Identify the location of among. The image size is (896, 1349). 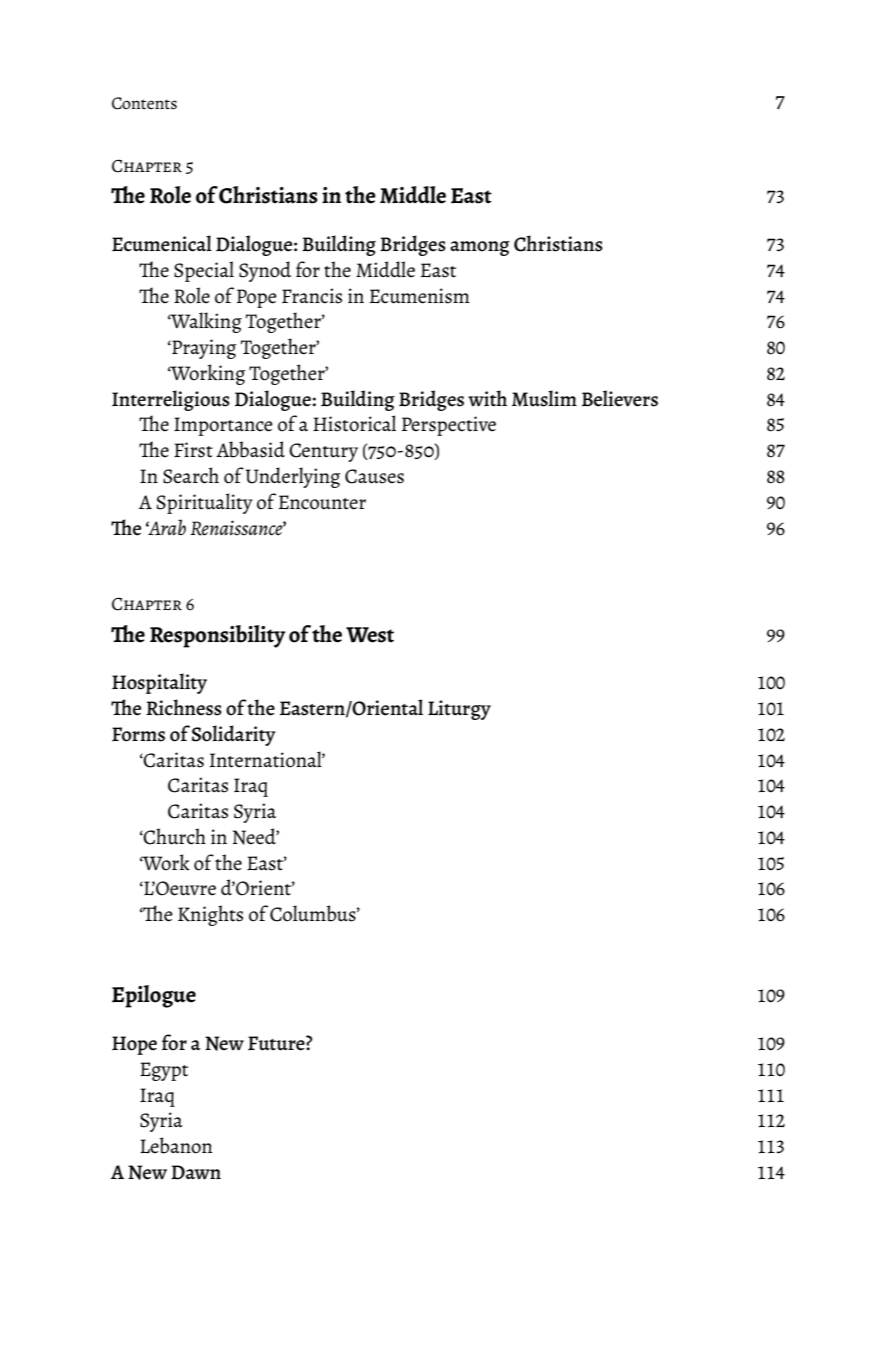
(480, 248).
